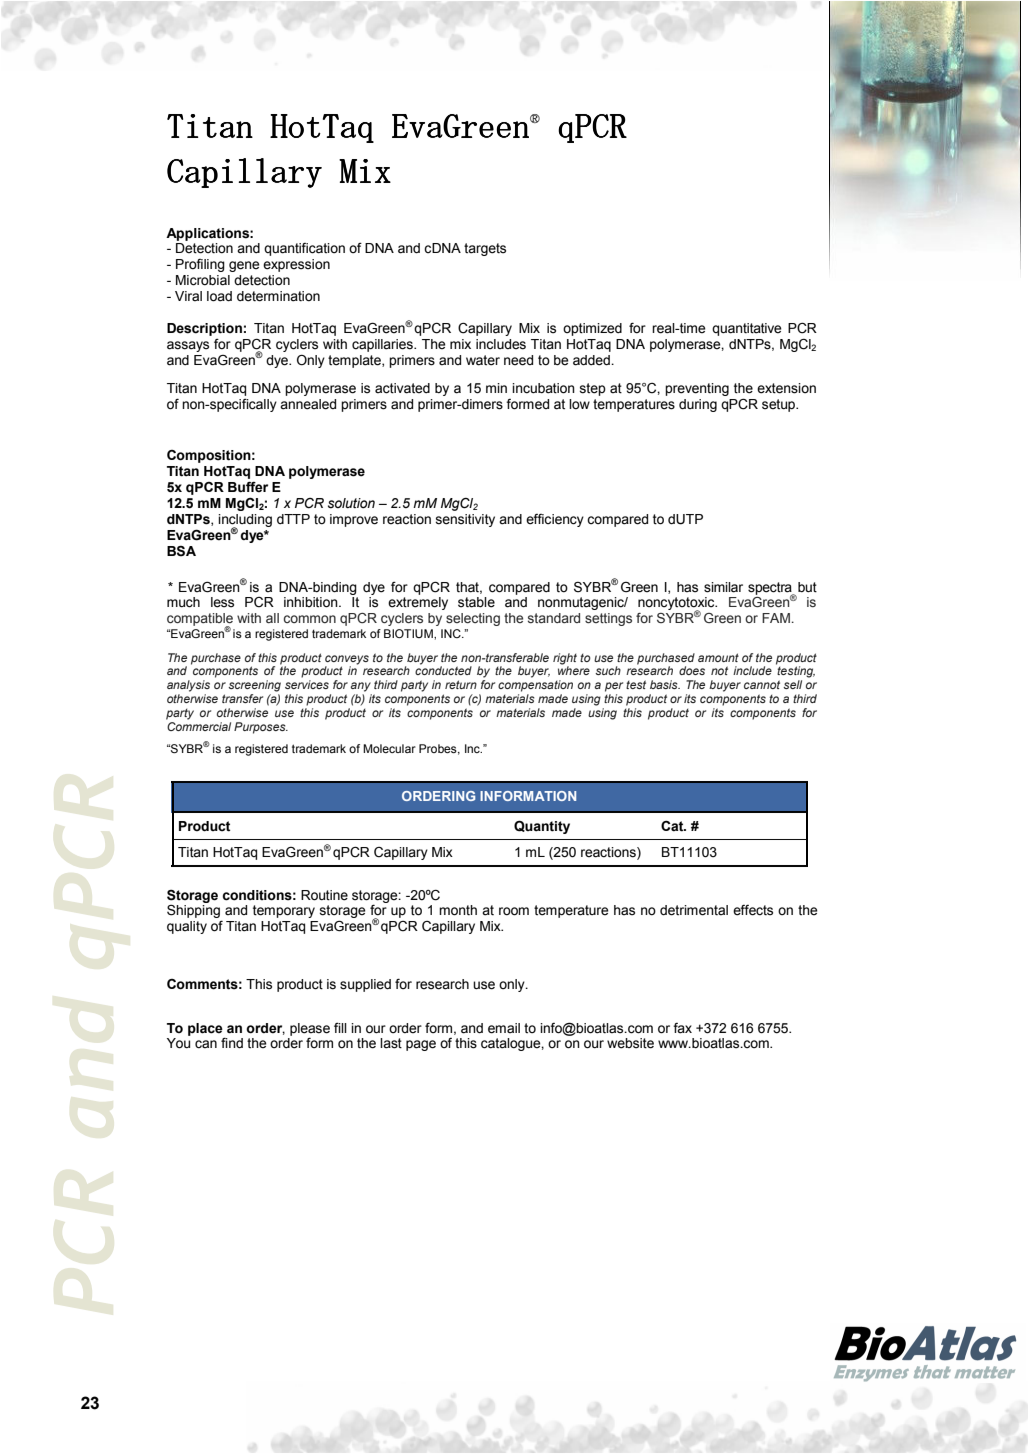  I want to click on targets, so click(485, 249).
